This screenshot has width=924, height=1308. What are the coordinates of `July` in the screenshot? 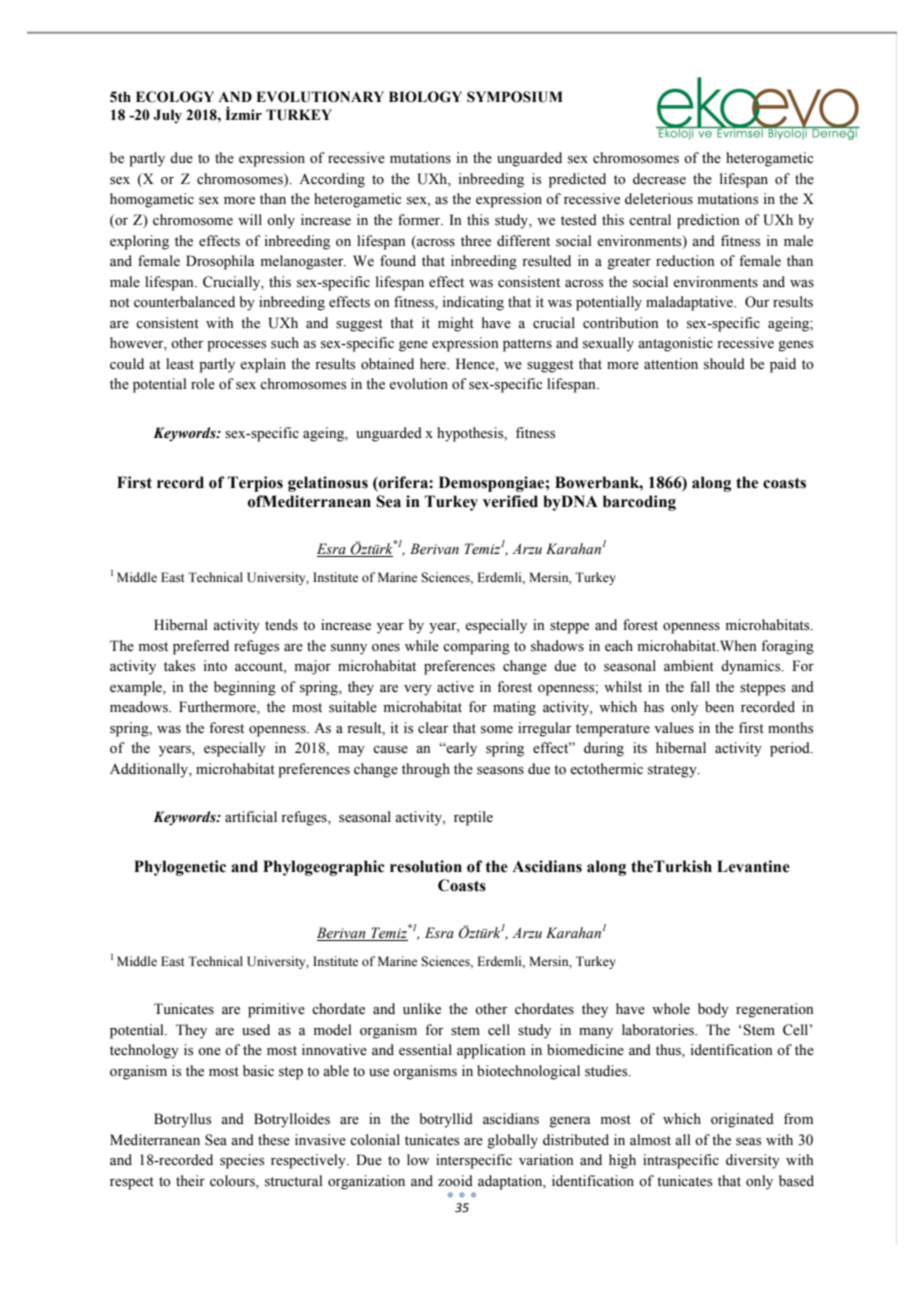 It's located at (167, 116).
